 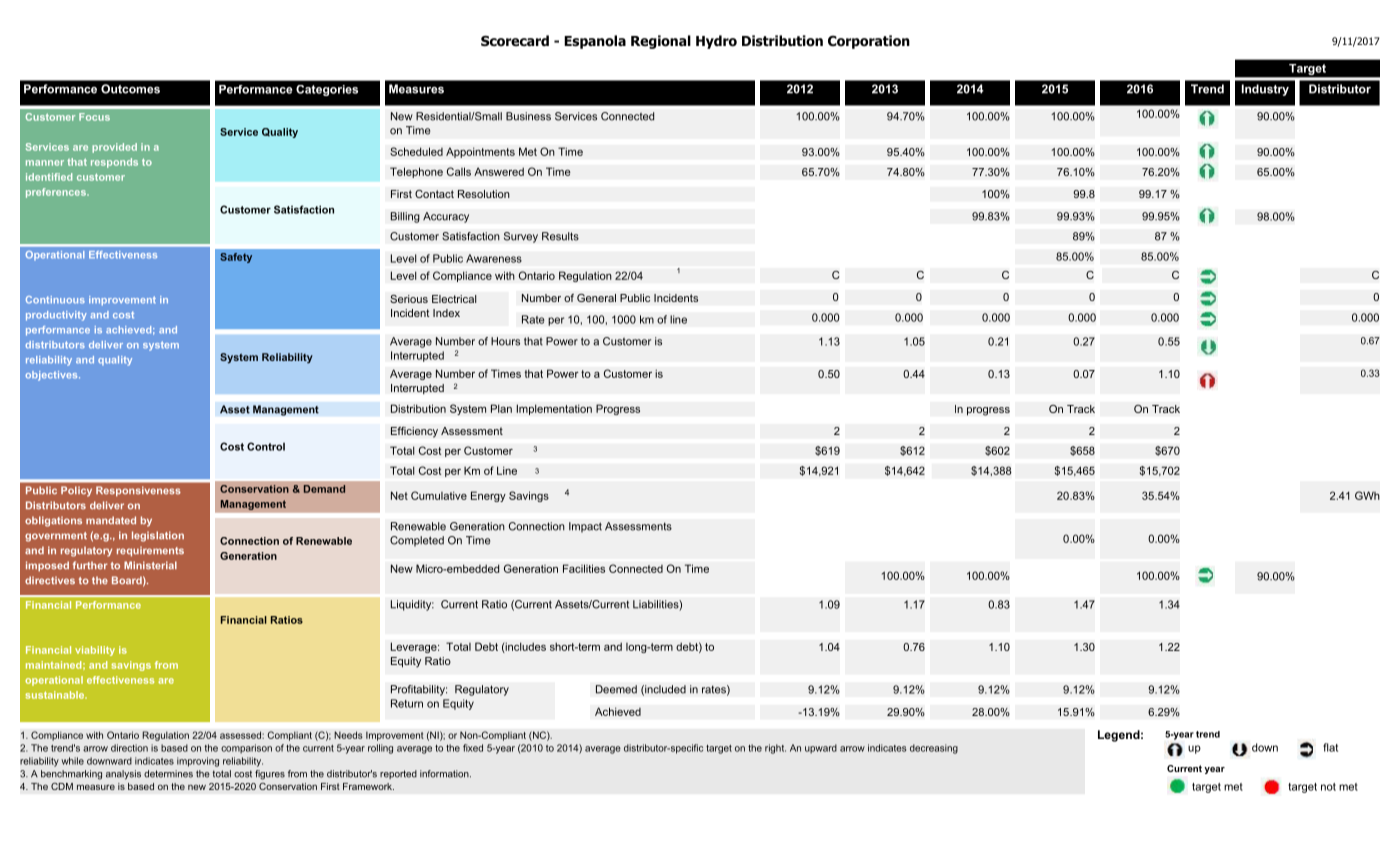 I want to click on Regional, so click(x=661, y=42).
